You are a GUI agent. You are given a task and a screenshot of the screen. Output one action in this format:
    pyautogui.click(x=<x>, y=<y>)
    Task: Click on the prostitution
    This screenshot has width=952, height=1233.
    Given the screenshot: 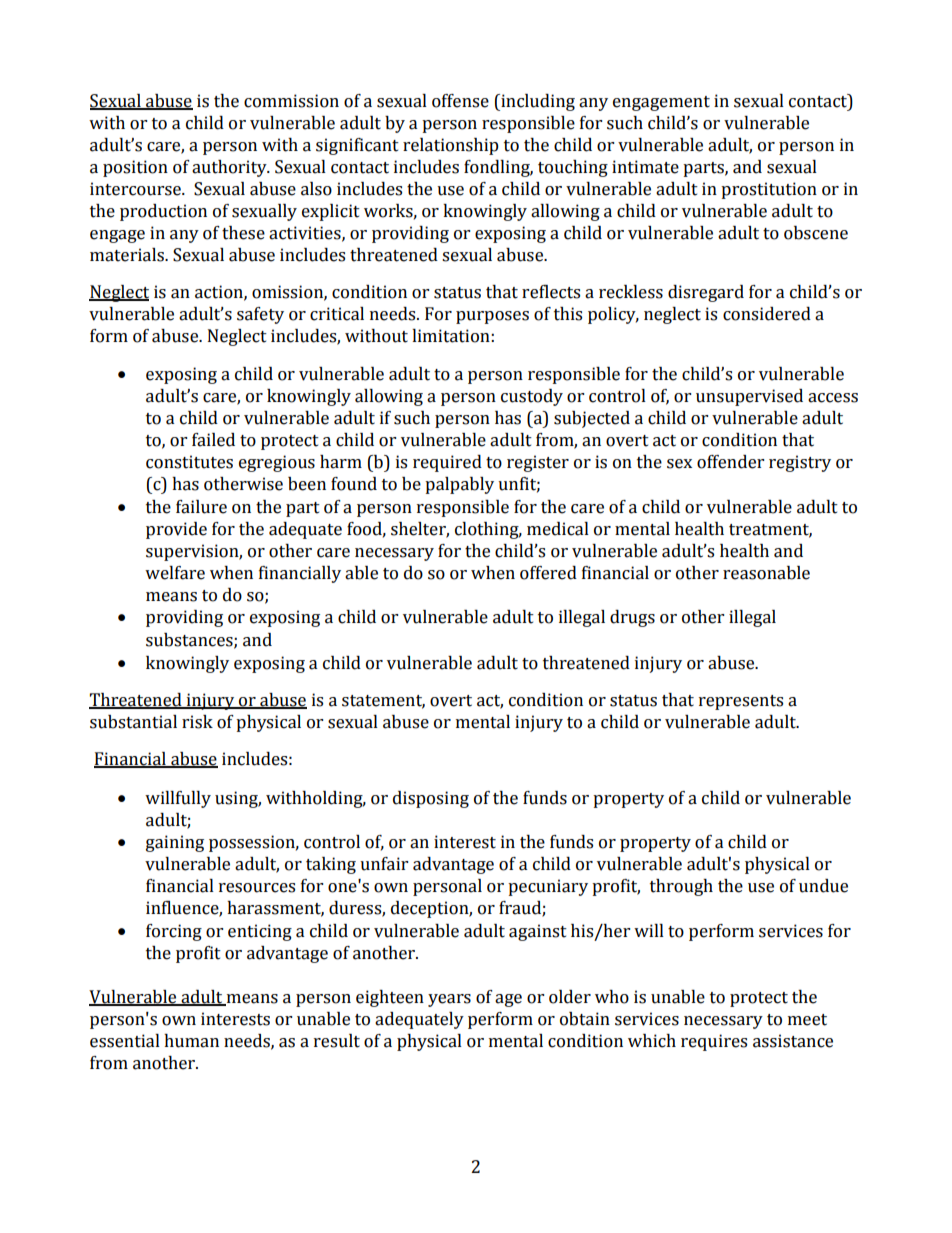 What is the action you would take?
    pyautogui.click(x=769, y=190)
